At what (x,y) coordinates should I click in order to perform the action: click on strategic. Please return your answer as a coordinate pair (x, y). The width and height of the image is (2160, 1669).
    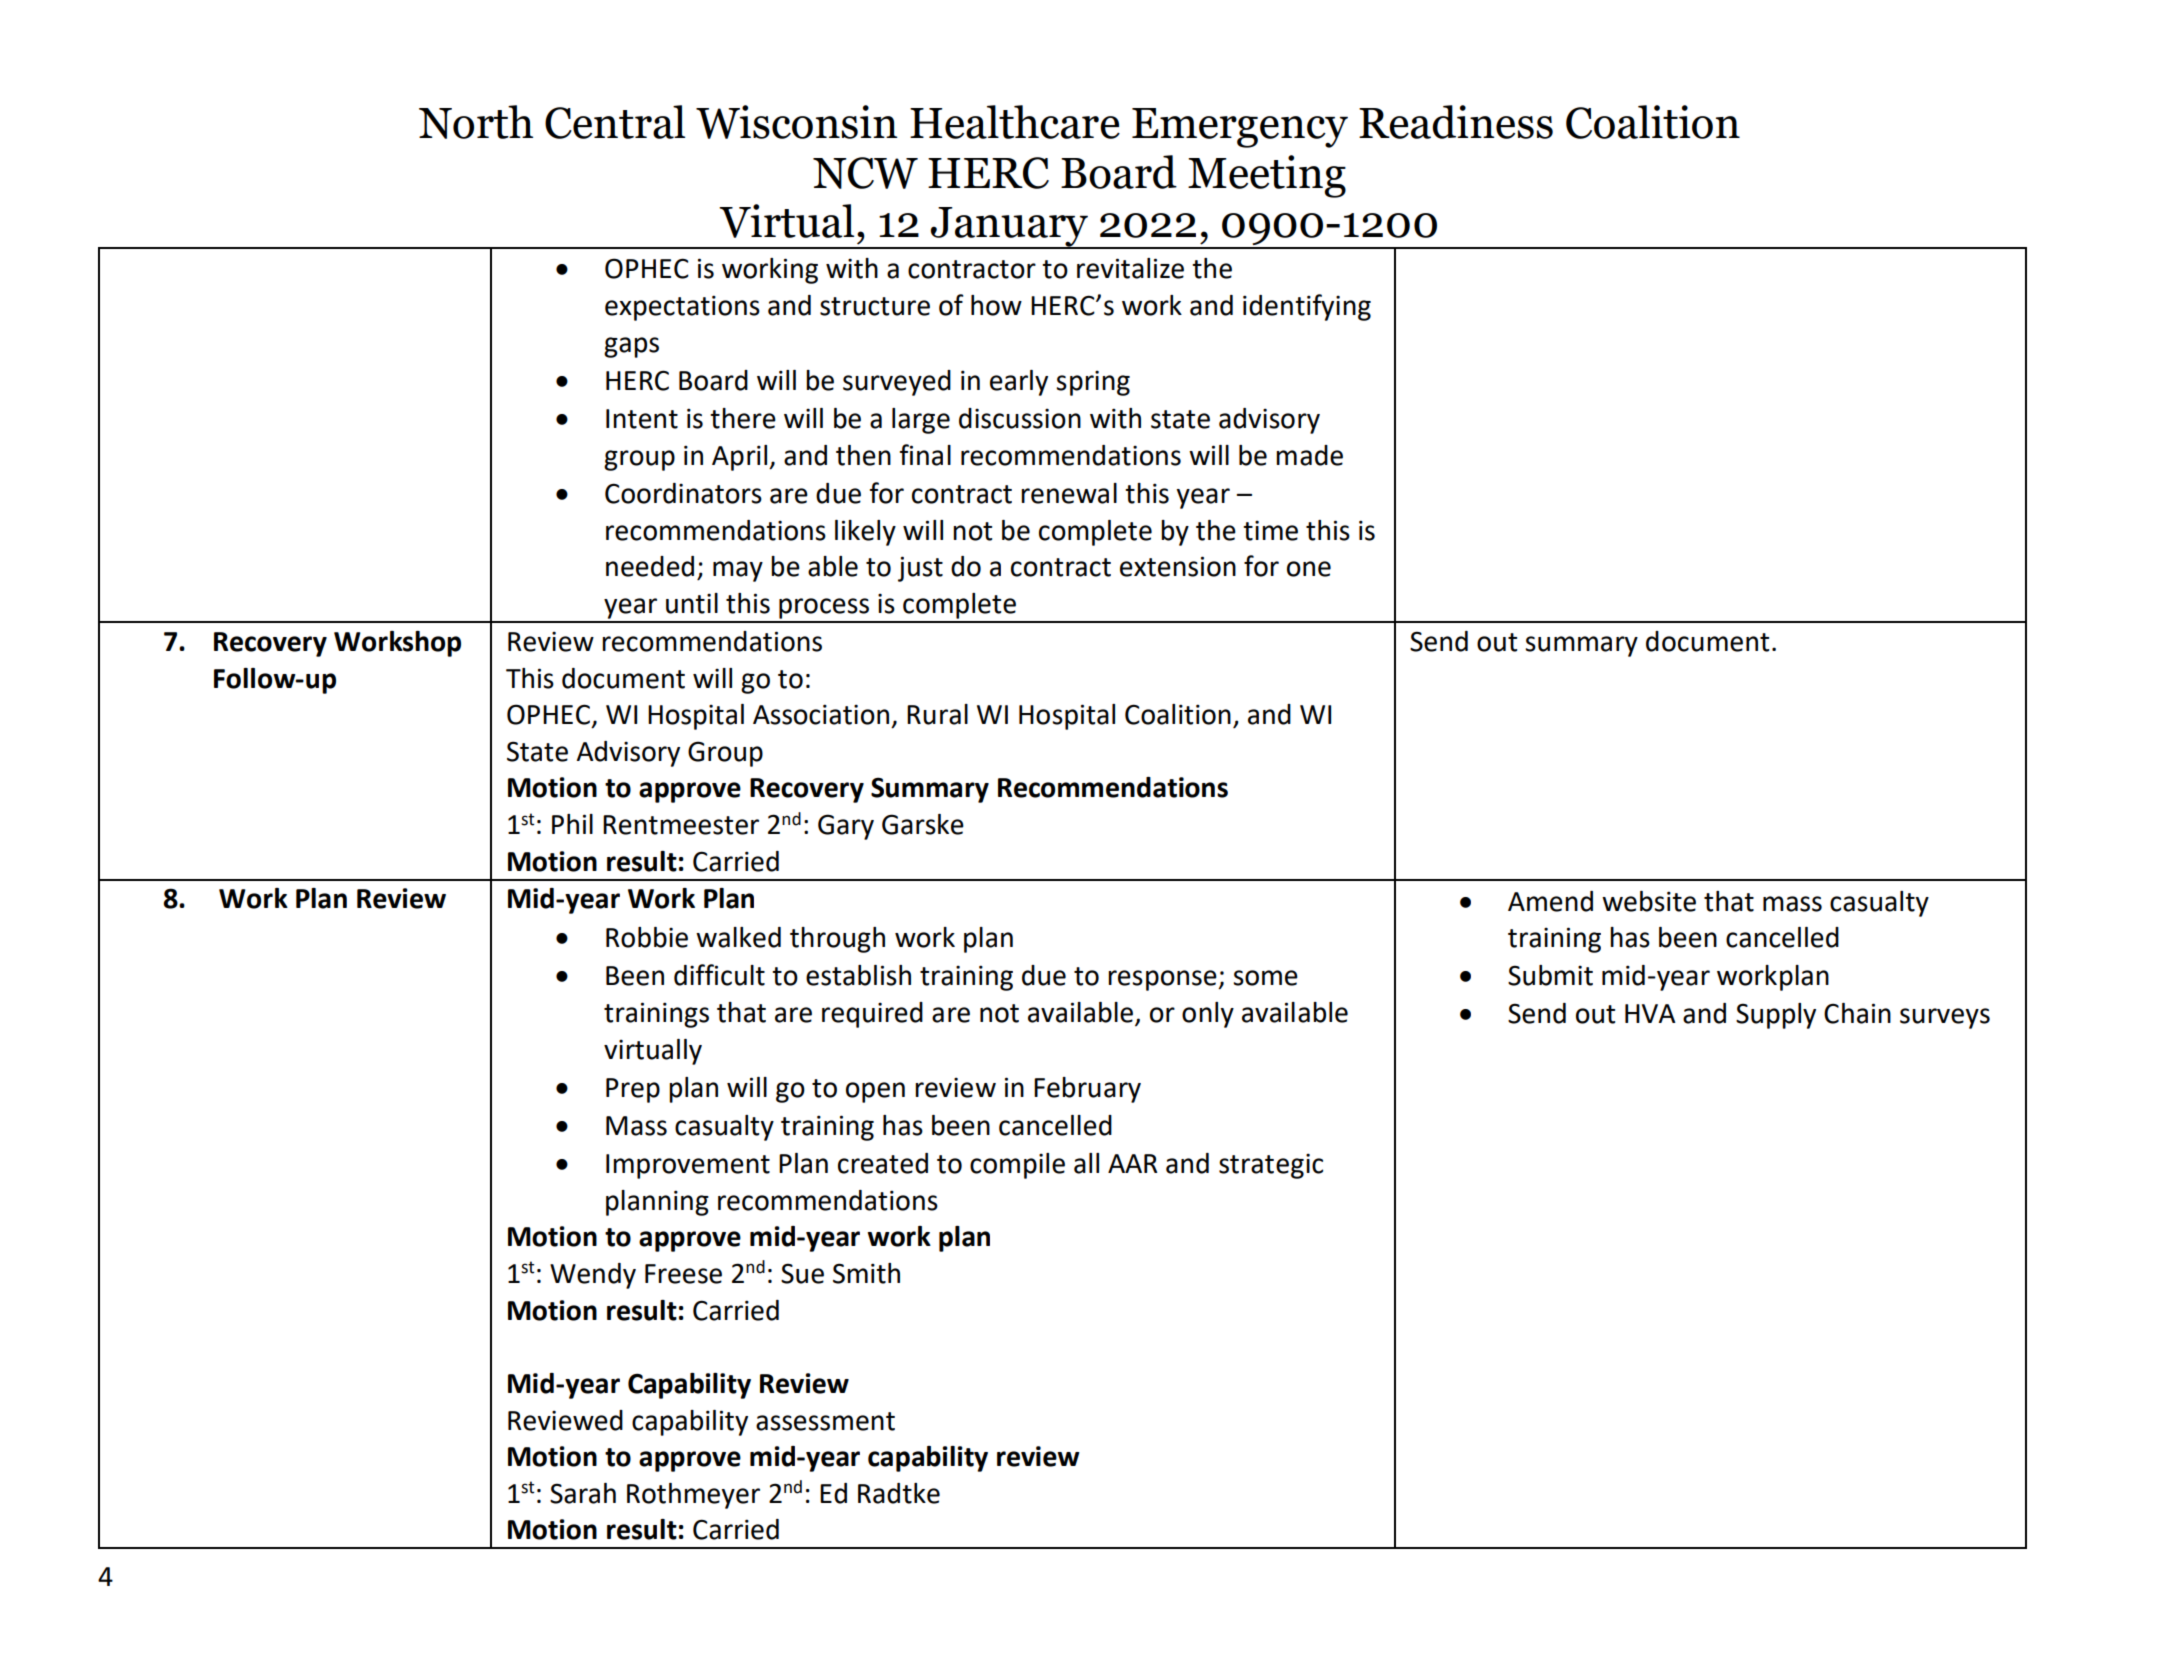
    Looking at the image, I should click on (1271, 1166).
